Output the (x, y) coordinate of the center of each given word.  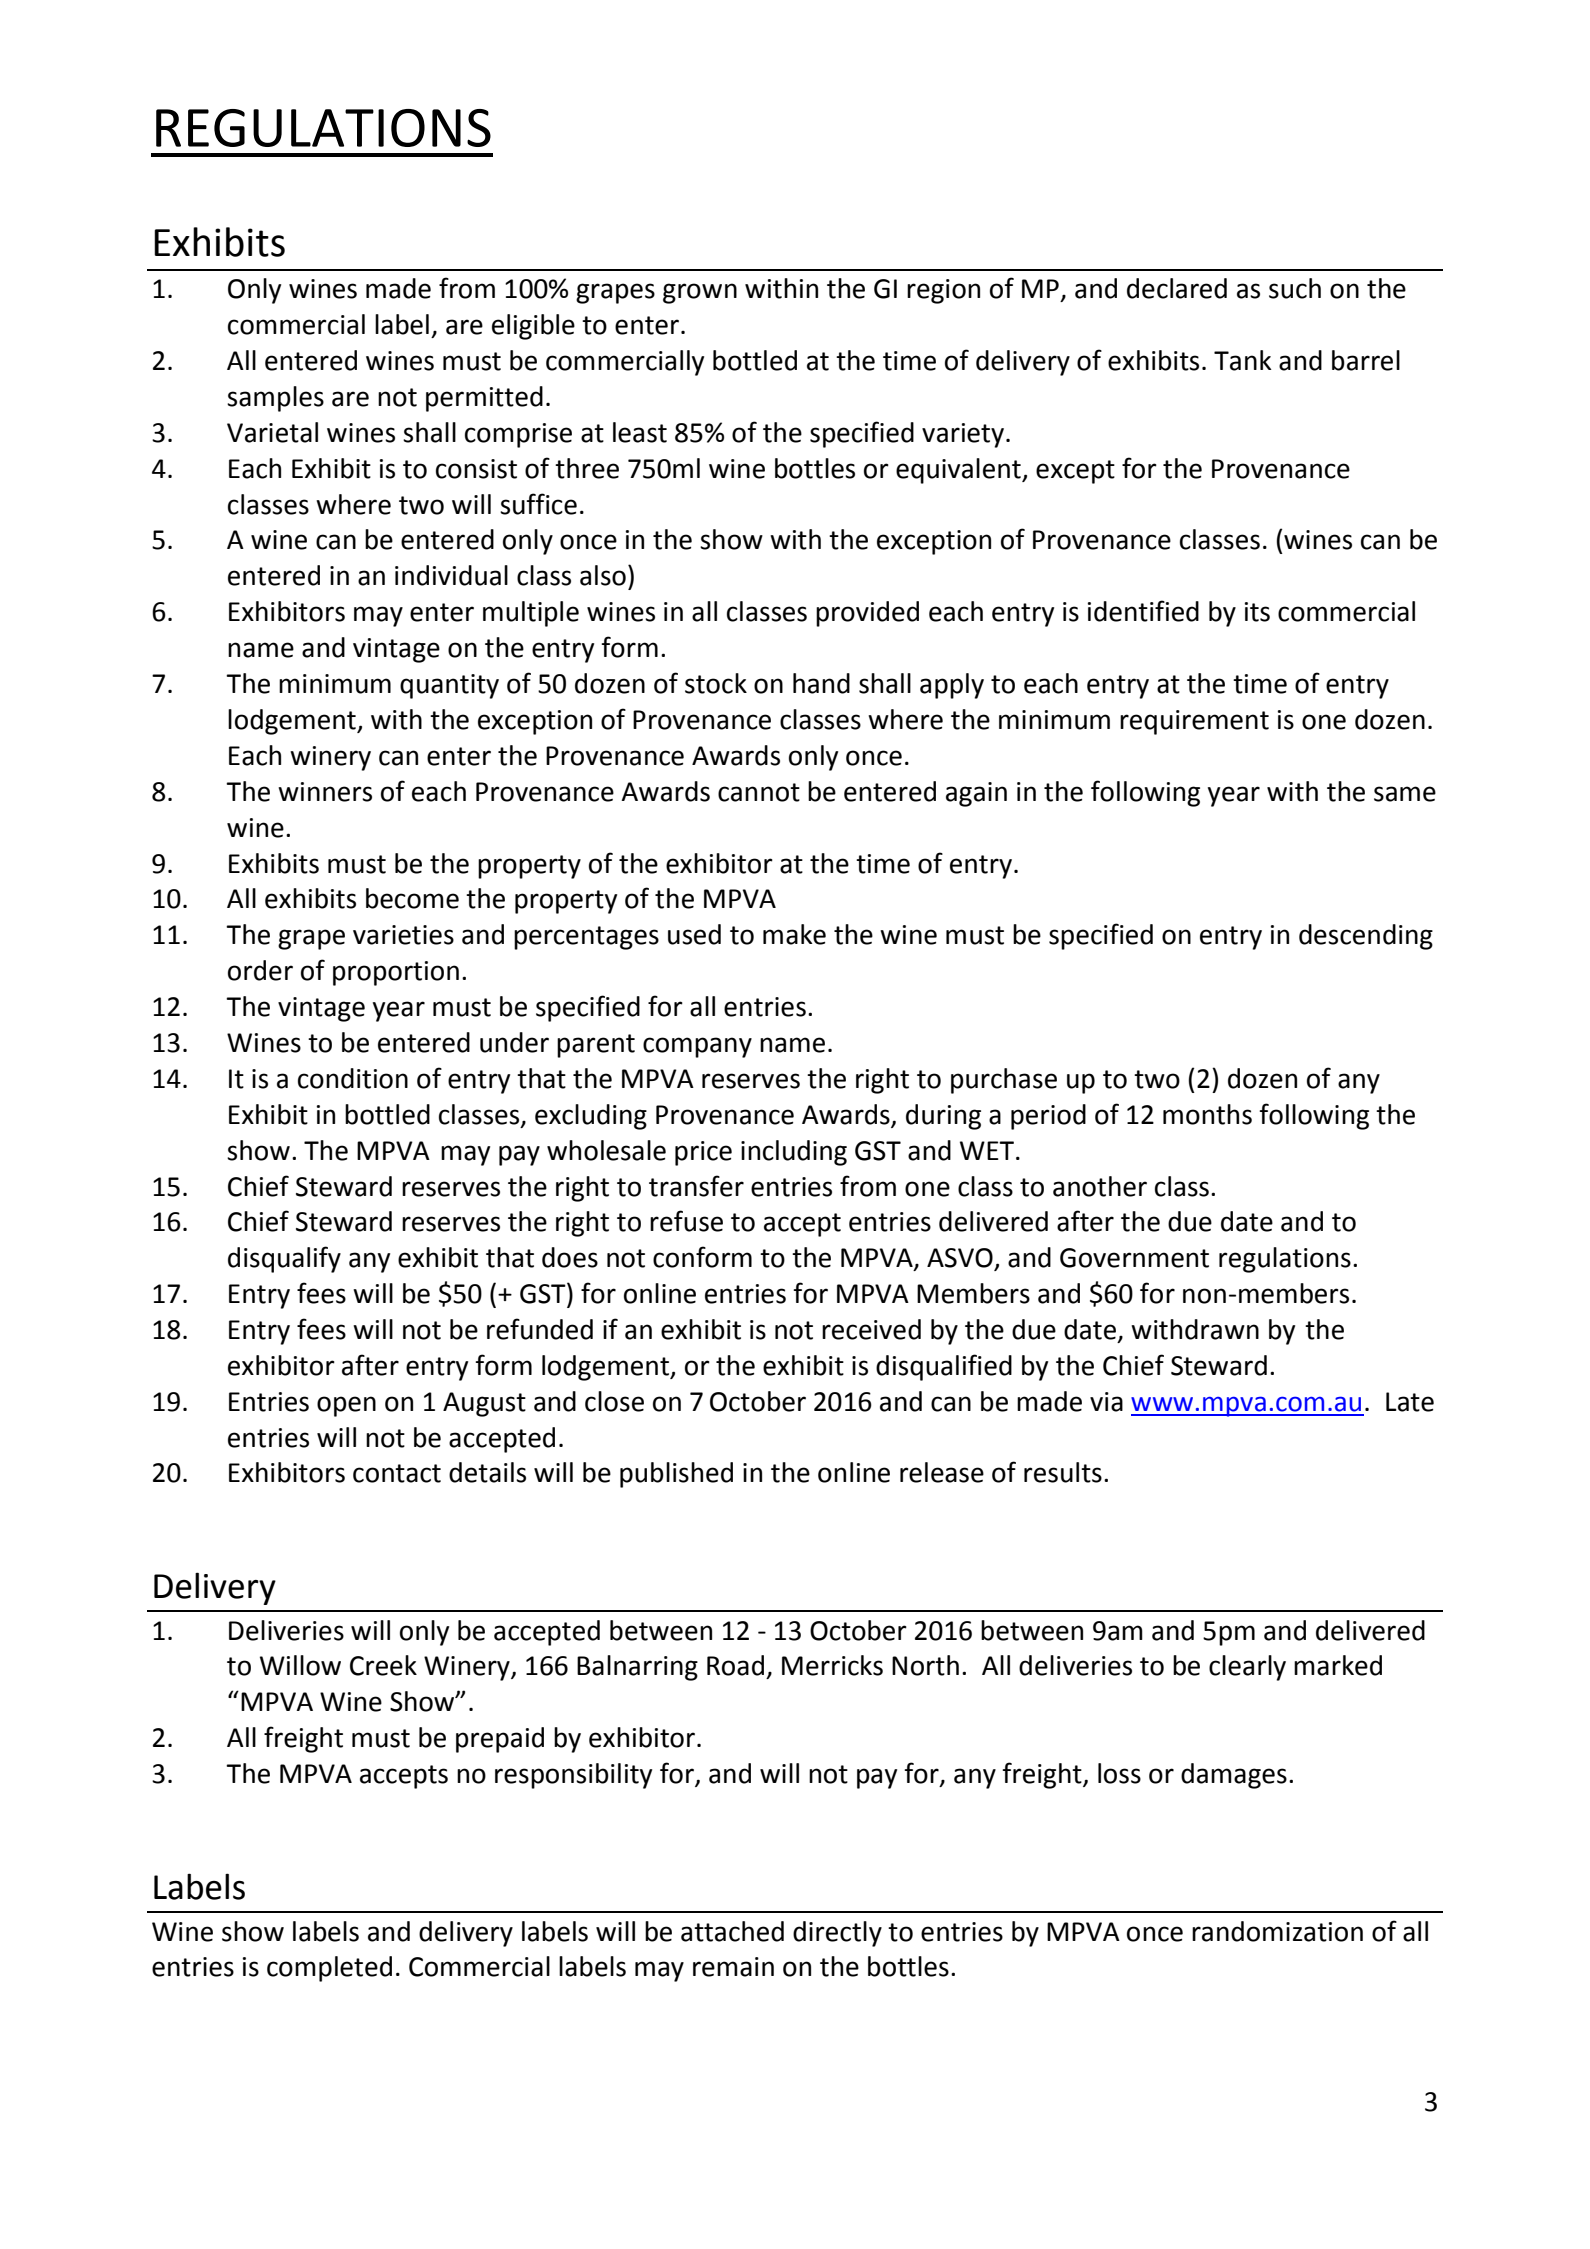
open (346, 1406)
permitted (484, 399)
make (794, 934)
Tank (1243, 360)
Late (1410, 1402)
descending (1366, 937)
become (412, 898)
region (943, 291)
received (871, 1329)
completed (329, 1969)
